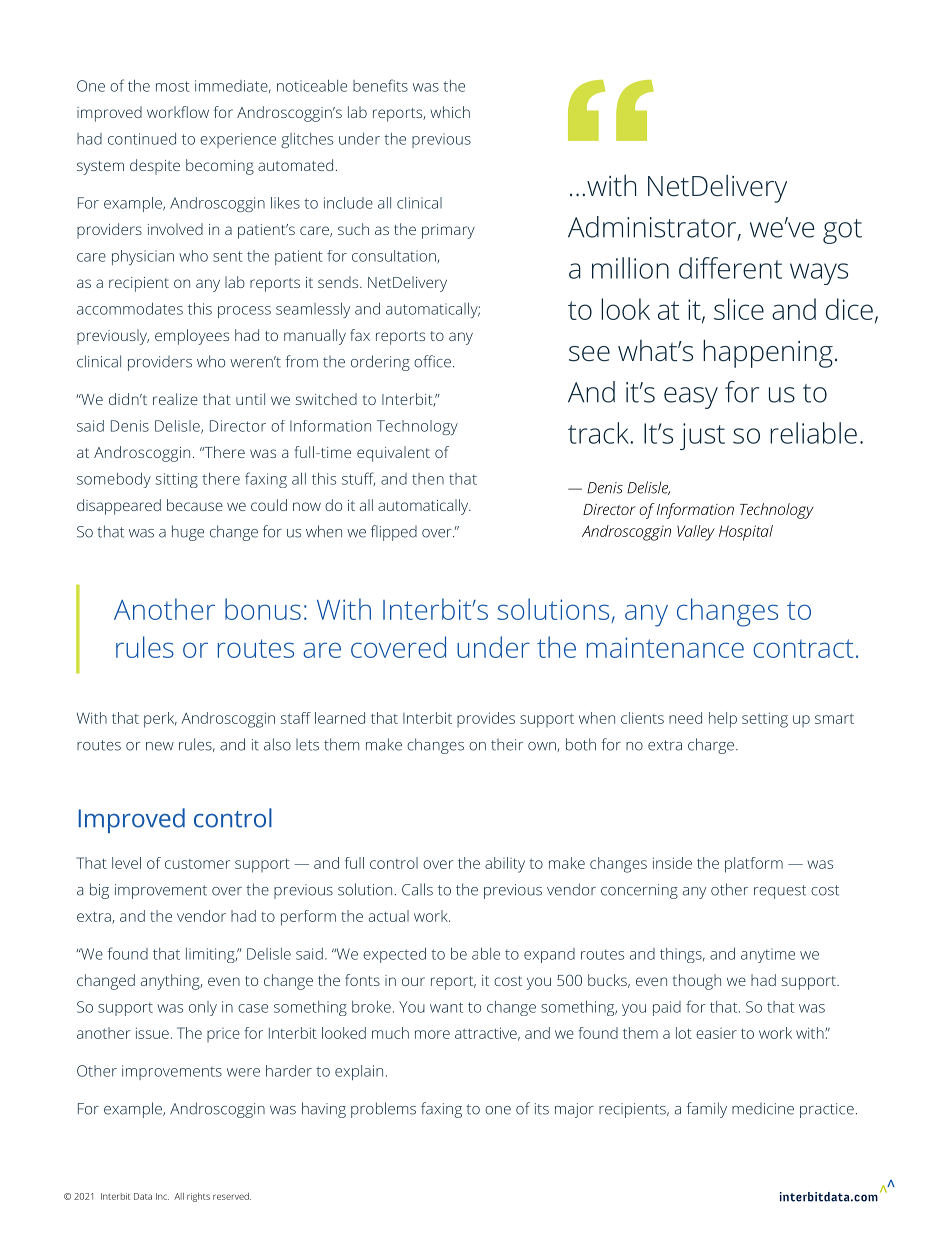  I want to click on contract, so click(803, 648).
